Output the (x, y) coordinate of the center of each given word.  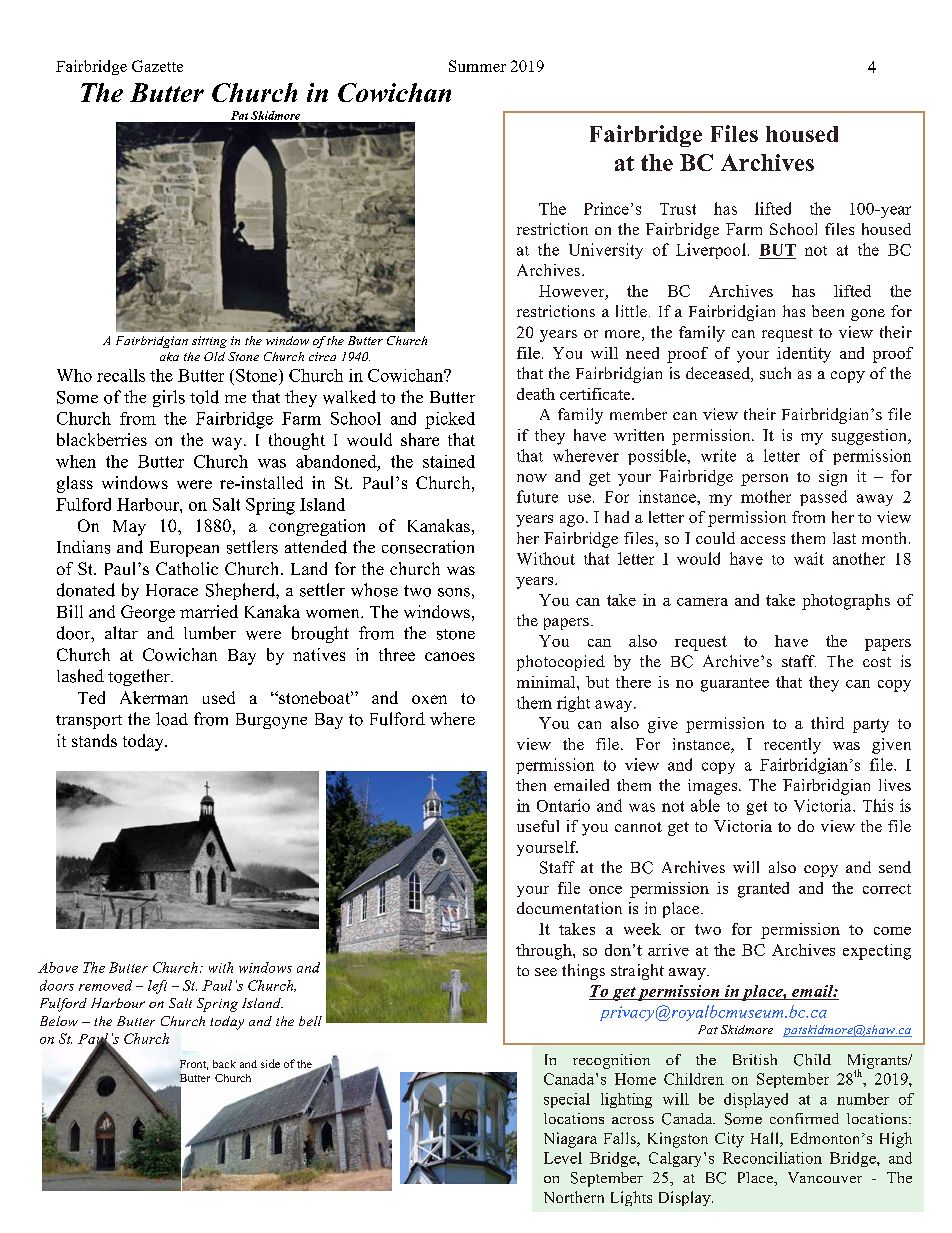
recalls (121, 375)
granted (763, 890)
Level (563, 1158)
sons (454, 592)
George (148, 613)
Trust (678, 209)
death (536, 394)
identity (804, 355)
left (157, 987)
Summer (477, 66)
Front (194, 1065)
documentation (569, 908)
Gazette (157, 66)
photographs (846, 602)
